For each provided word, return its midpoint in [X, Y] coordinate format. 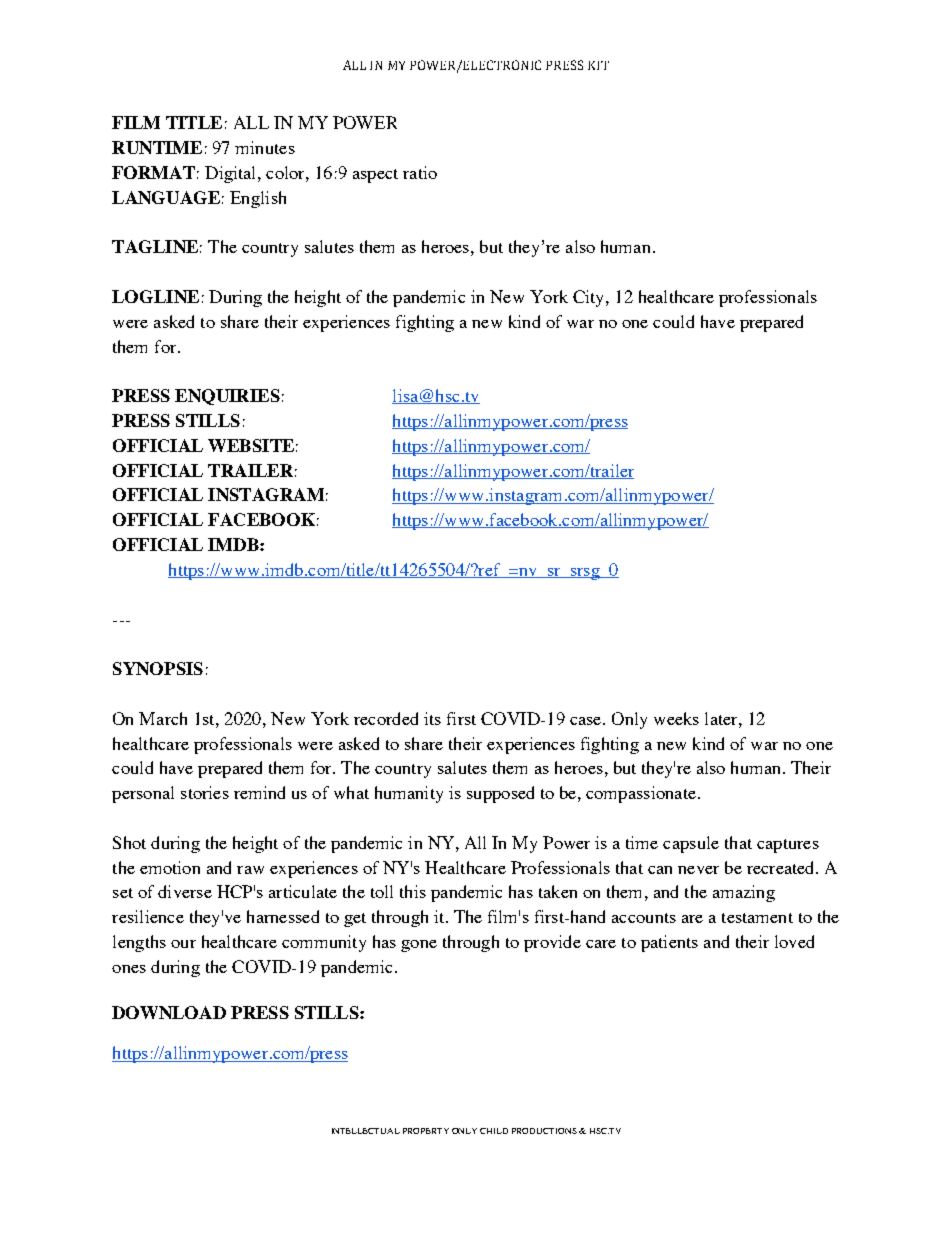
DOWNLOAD [169, 1012]
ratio [420, 172]
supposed [500, 794]
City [590, 298]
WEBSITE [251, 445]
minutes [265, 147]
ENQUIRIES [227, 397]
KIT [598, 65]
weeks [676, 718]
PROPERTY [426, 1131]
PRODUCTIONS [544, 1131]
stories [205, 792]
